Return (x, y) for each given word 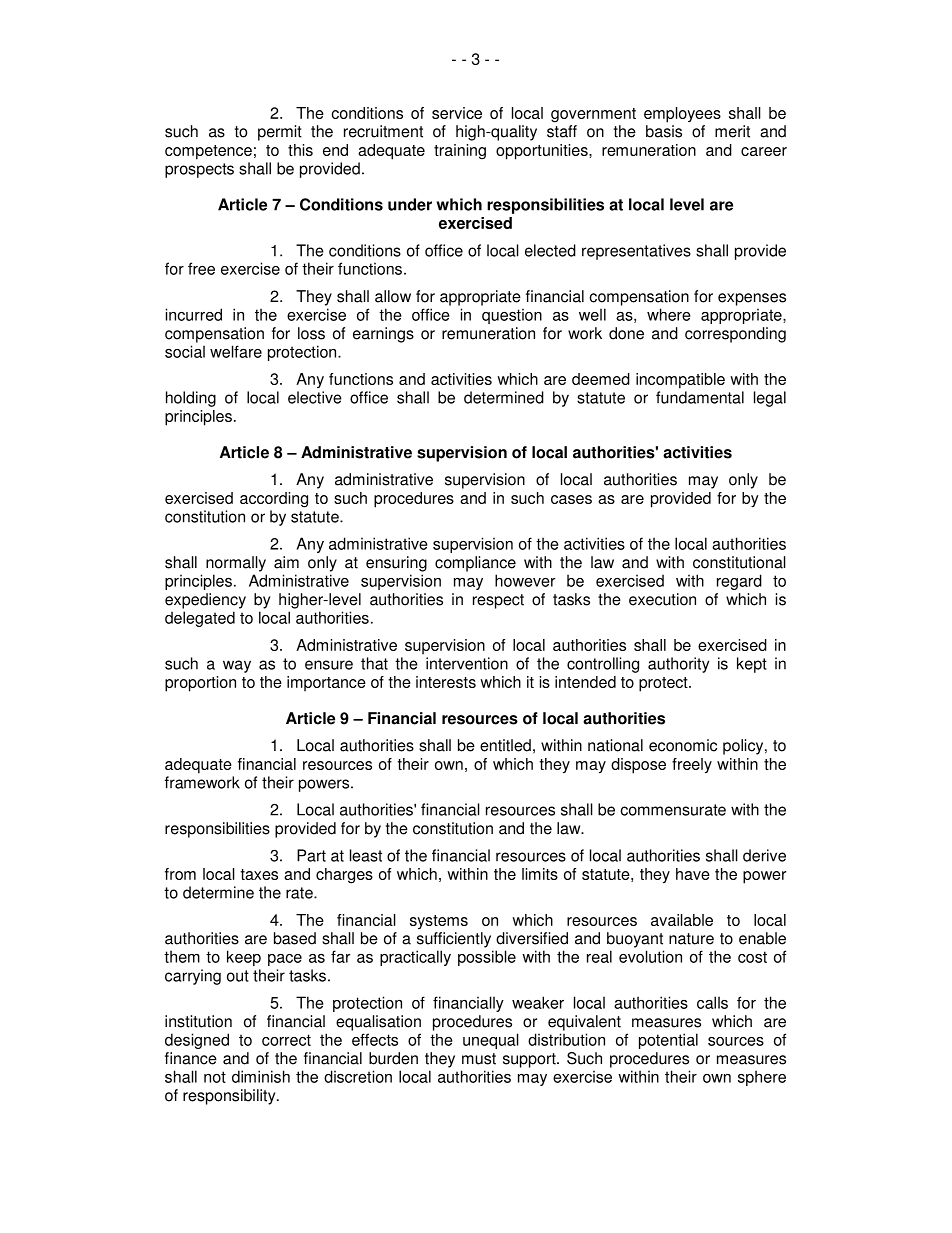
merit (732, 131)
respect (498, 601)
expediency (205, 601)
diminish (261, 1076)
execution (662, 599)
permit (280, 133)
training (460, 152)
